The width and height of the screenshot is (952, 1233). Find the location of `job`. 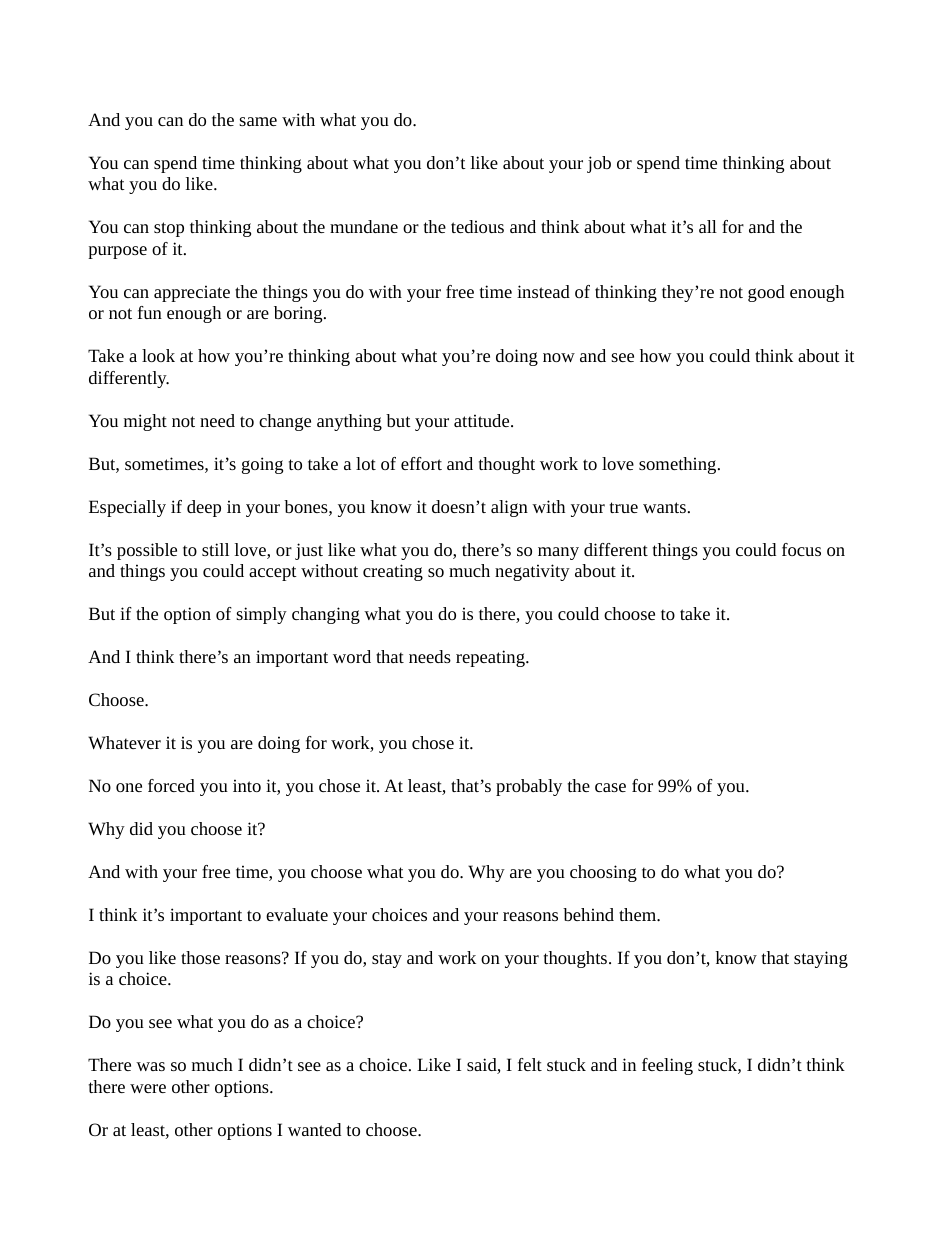

job is located at coordinates (599, 164).
